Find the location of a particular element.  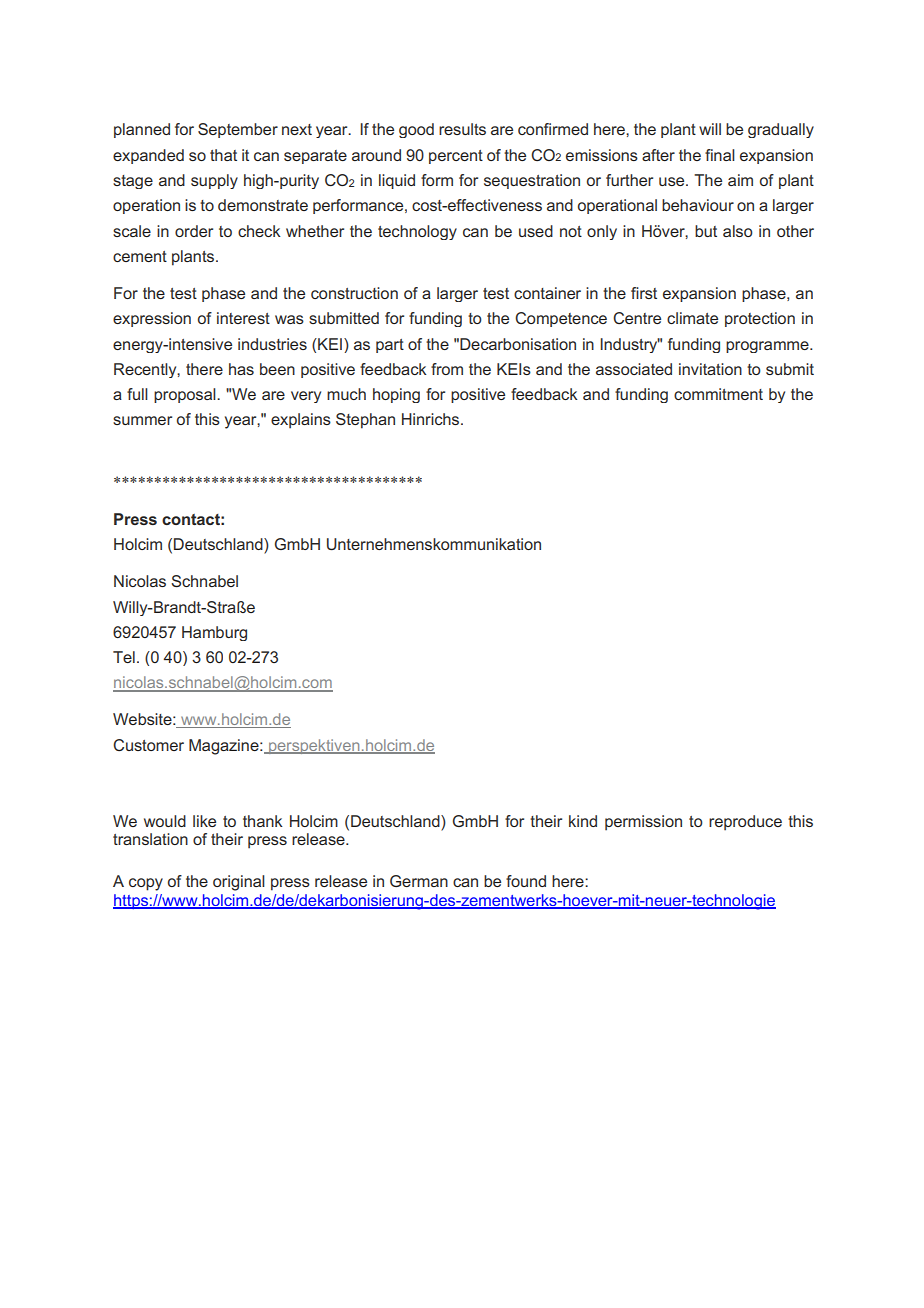

kind is located at coordinates (583, 821).
